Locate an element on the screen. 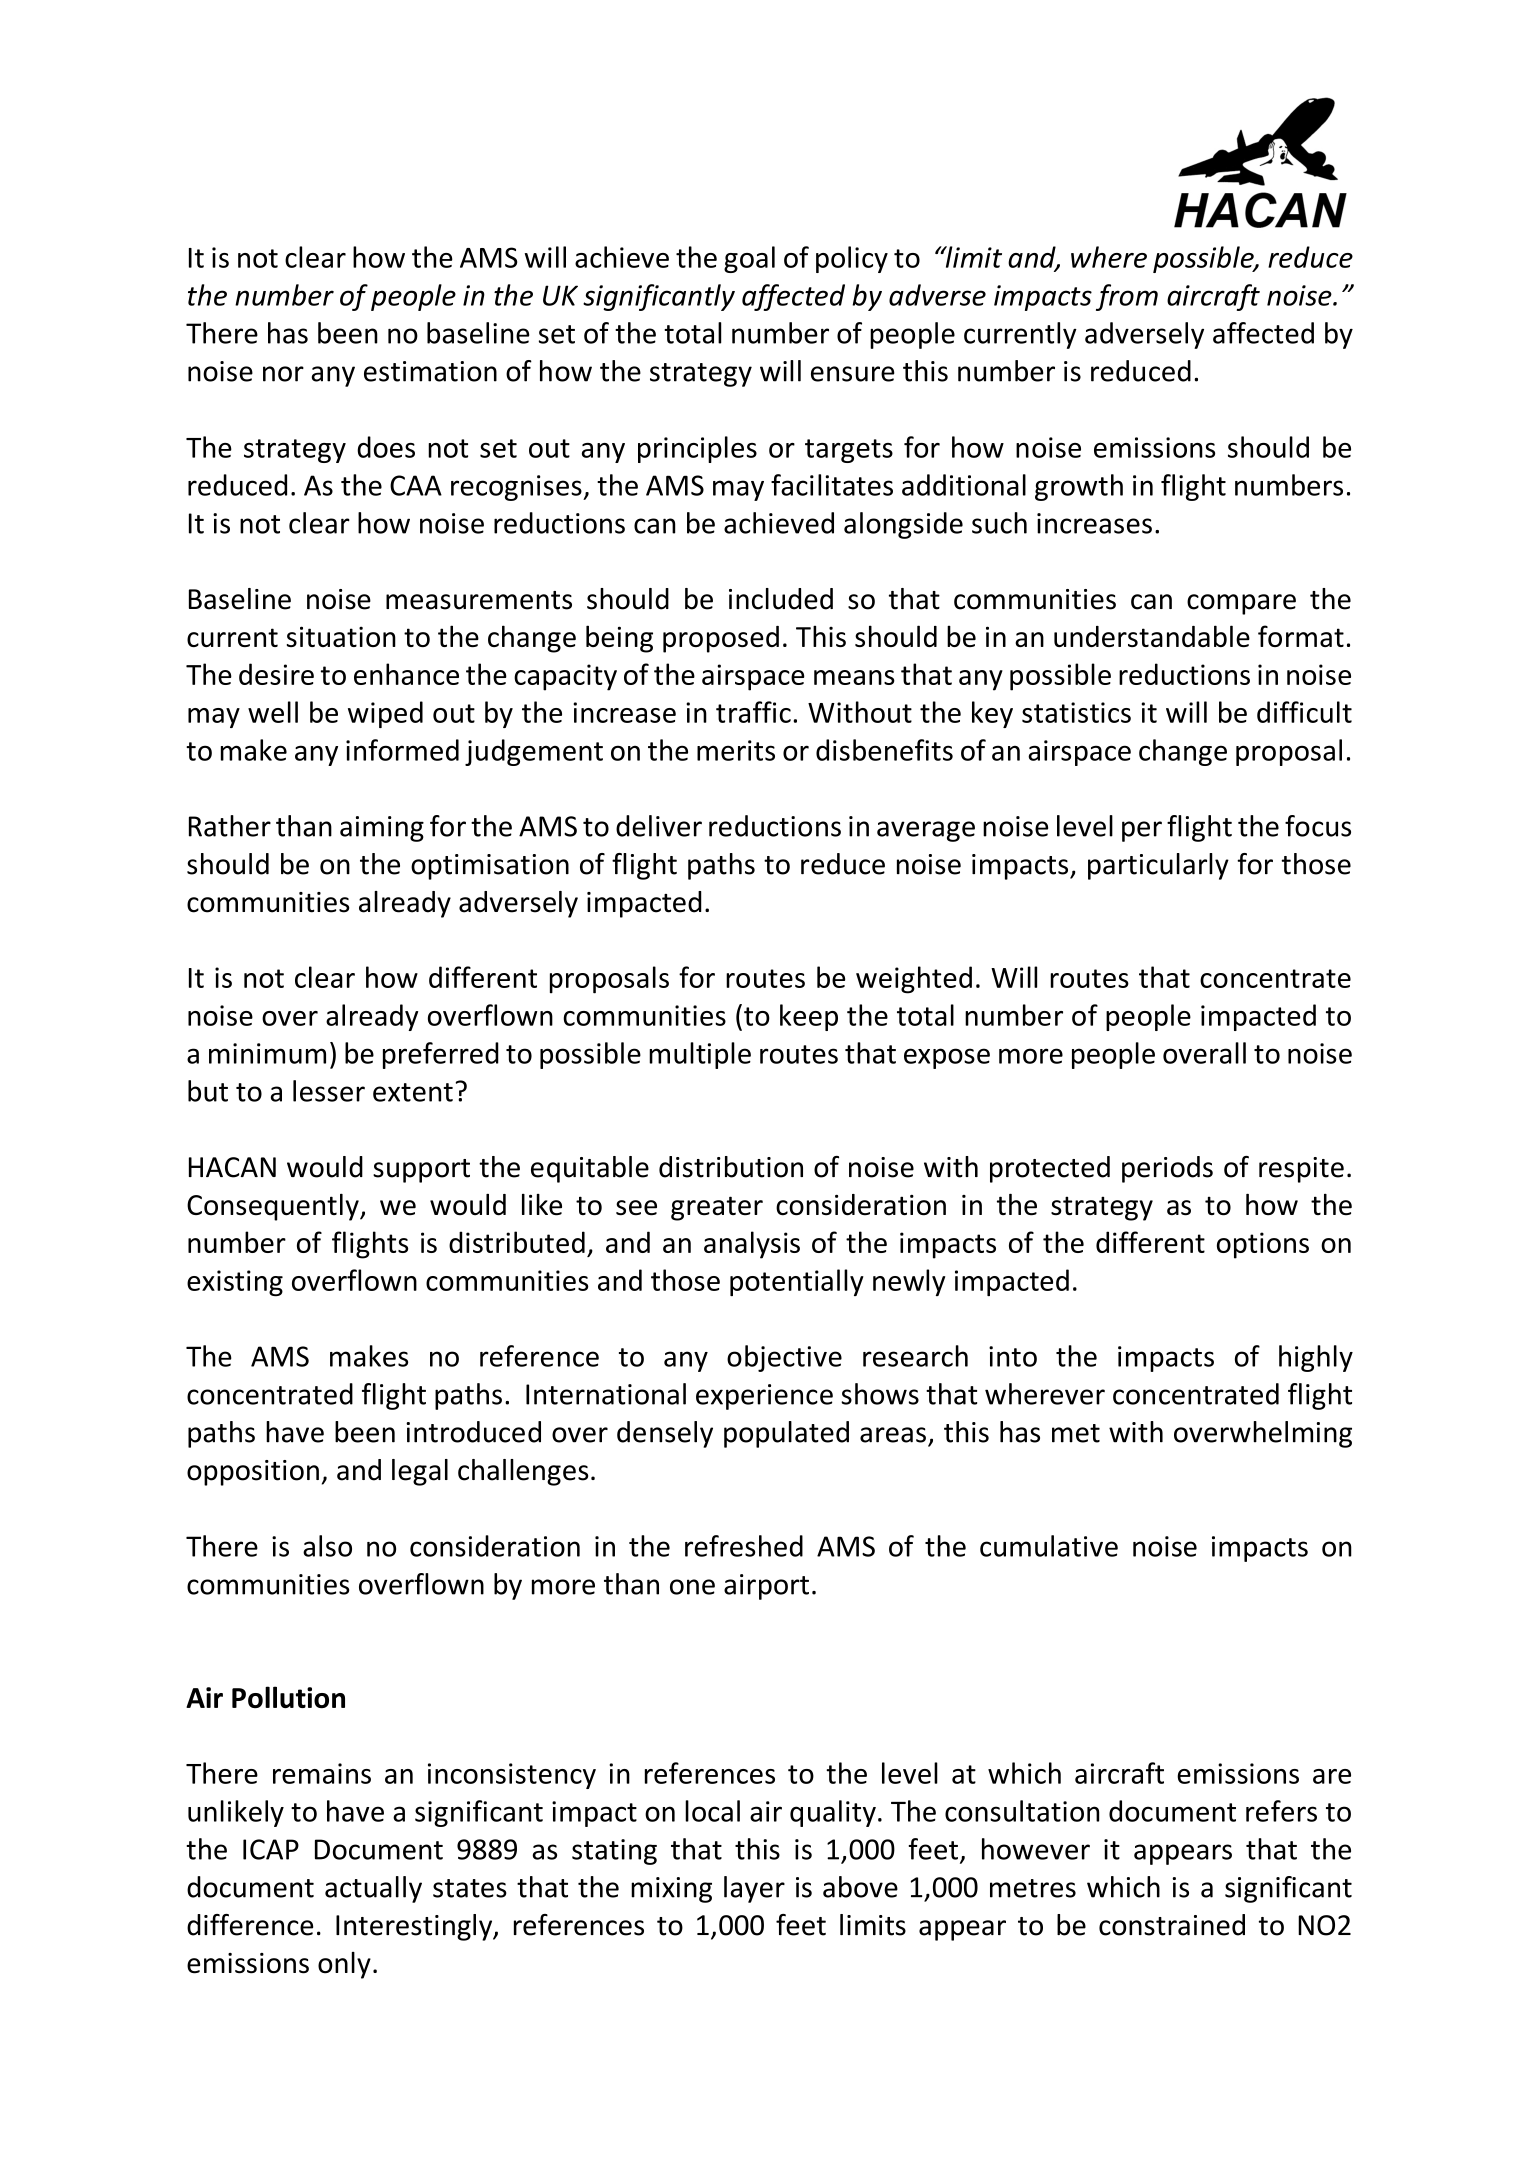 This screenshot has height=2178, width=1539. from is located at coordinates (1127, 297).
